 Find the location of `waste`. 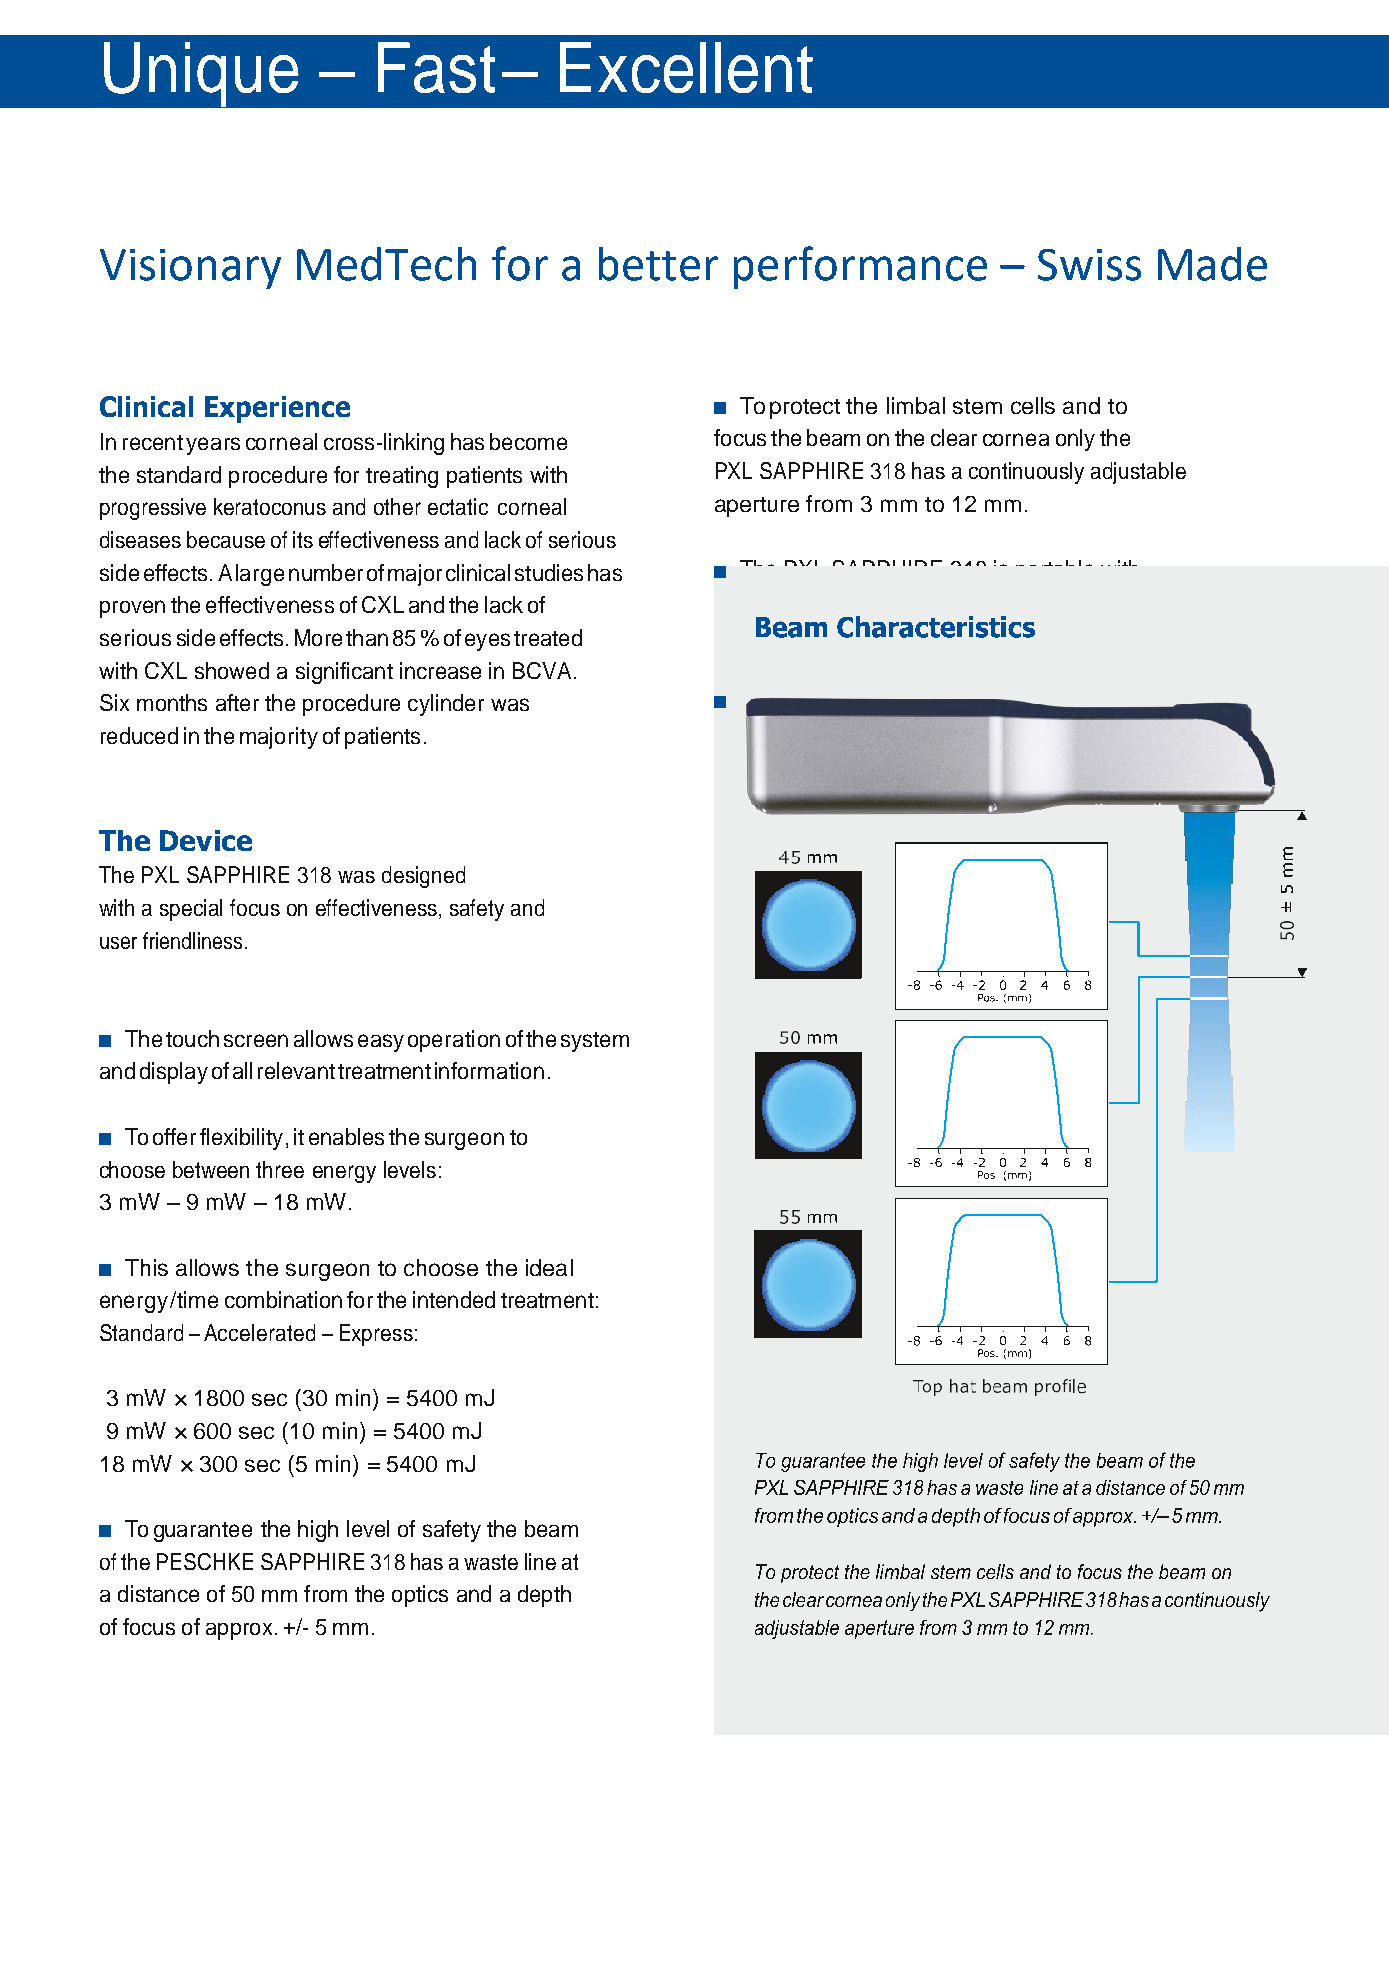

waste is located at coordinates (491, 1562).
